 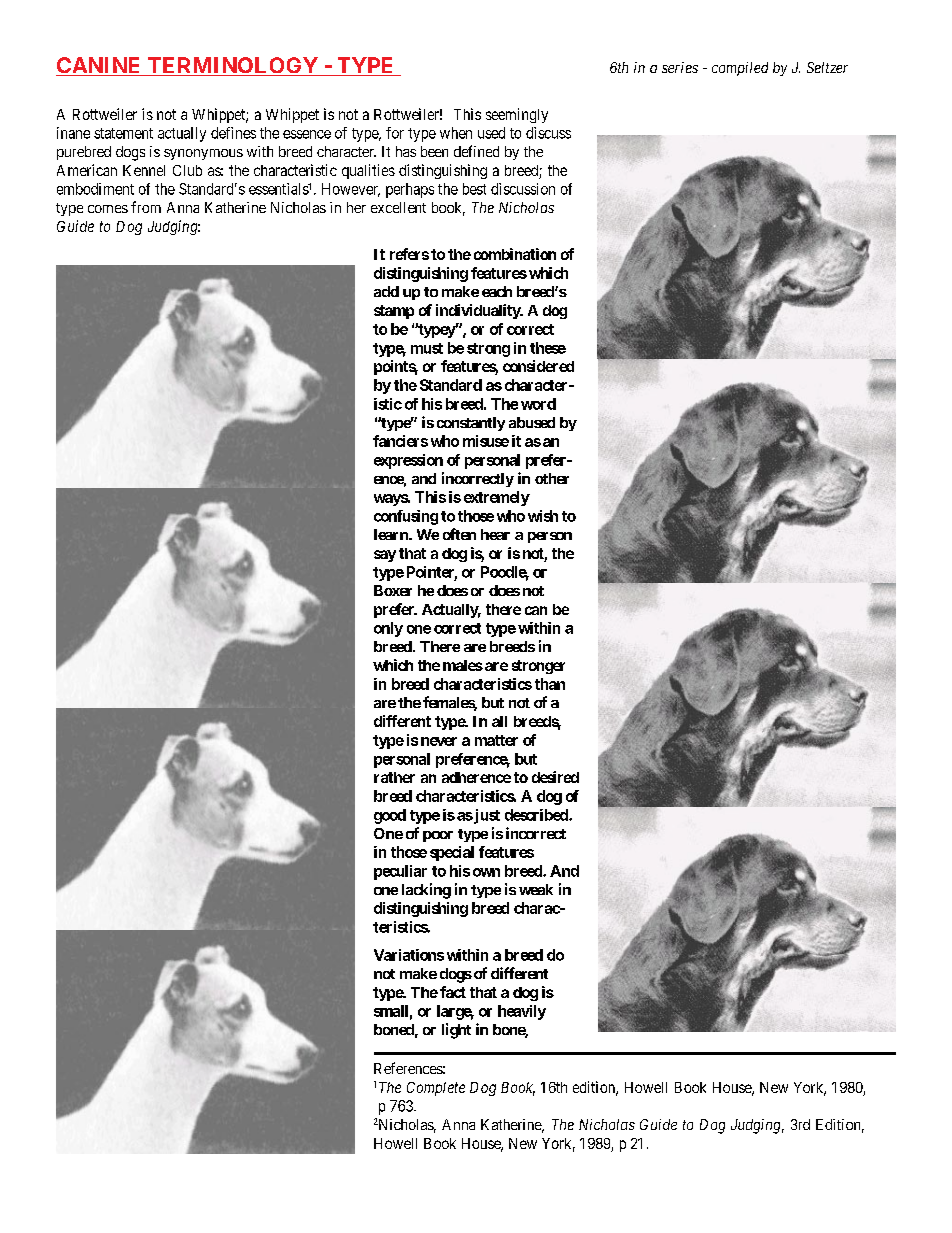 I want to click on when, so click(x=456, y=133).
